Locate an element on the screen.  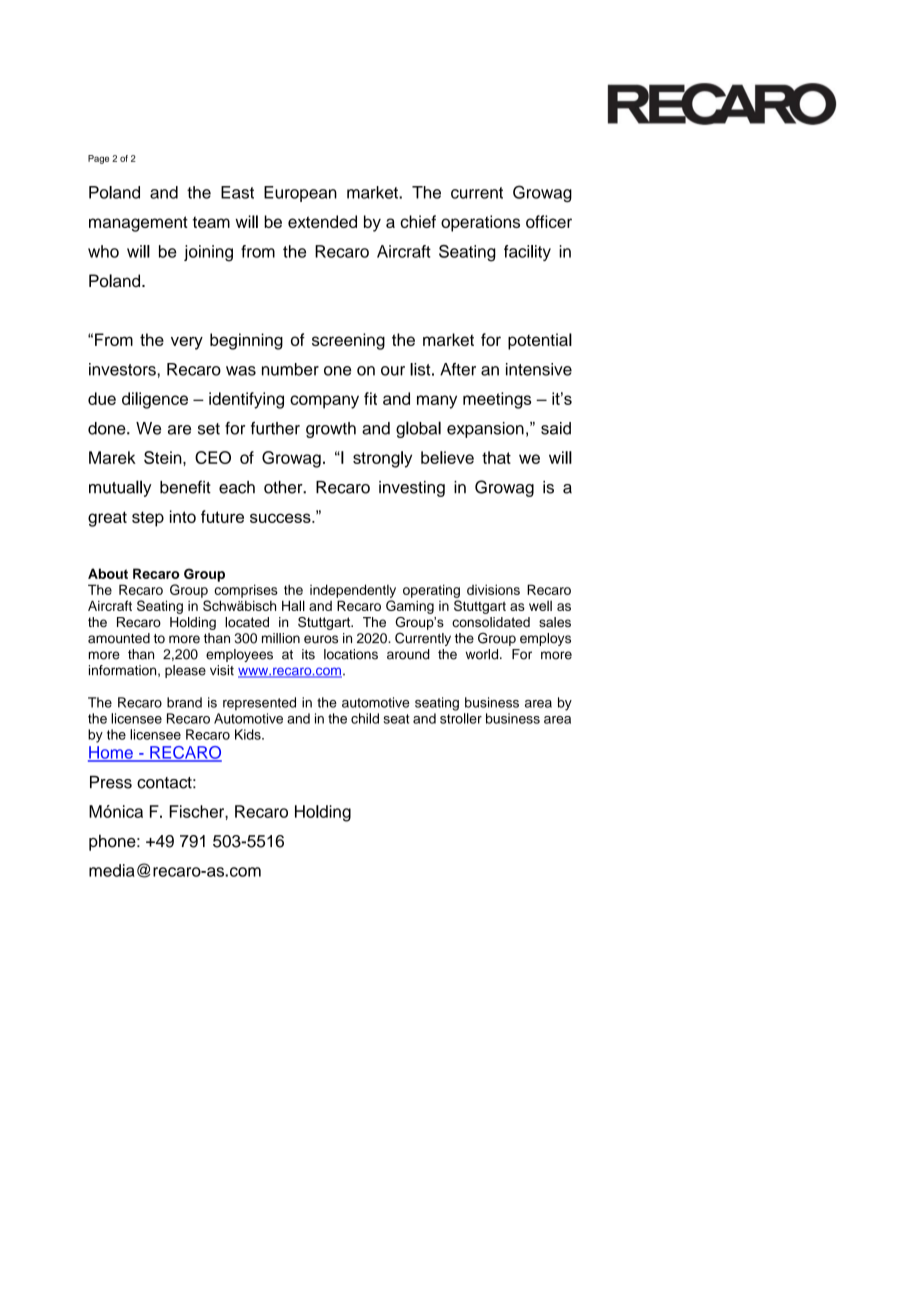
that is located at coordinates (496, 457).
